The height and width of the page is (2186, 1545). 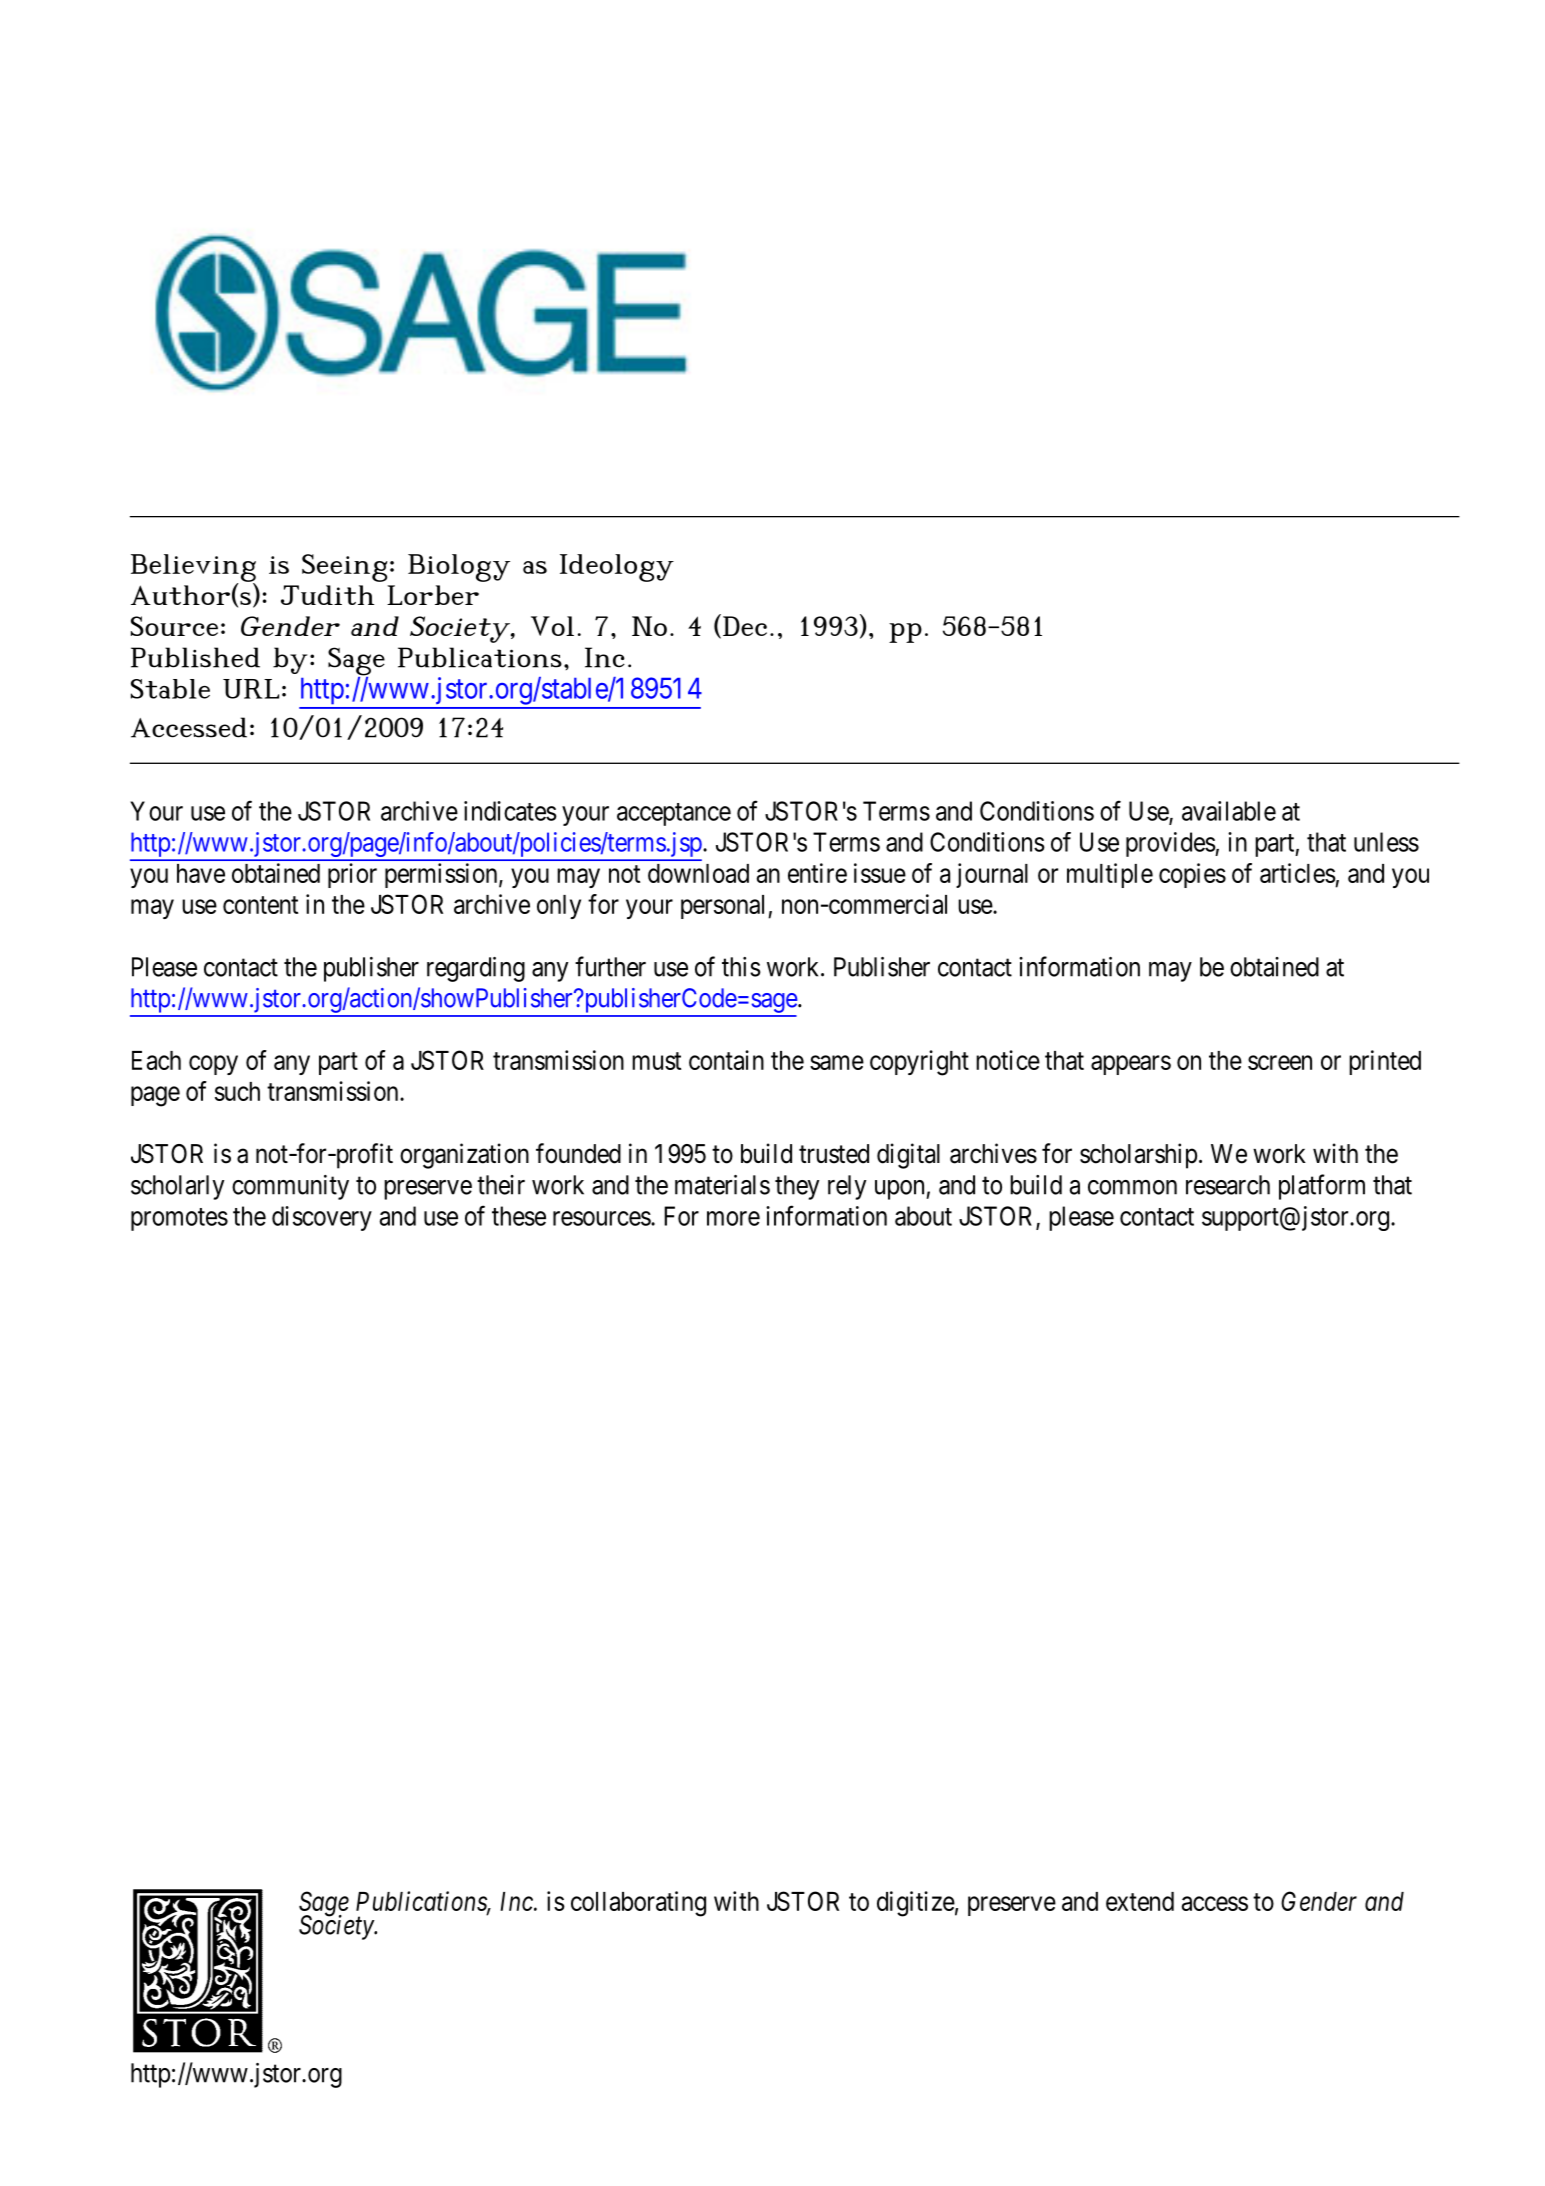 I want to click on collaborating, so click(x=638, y=1904).
